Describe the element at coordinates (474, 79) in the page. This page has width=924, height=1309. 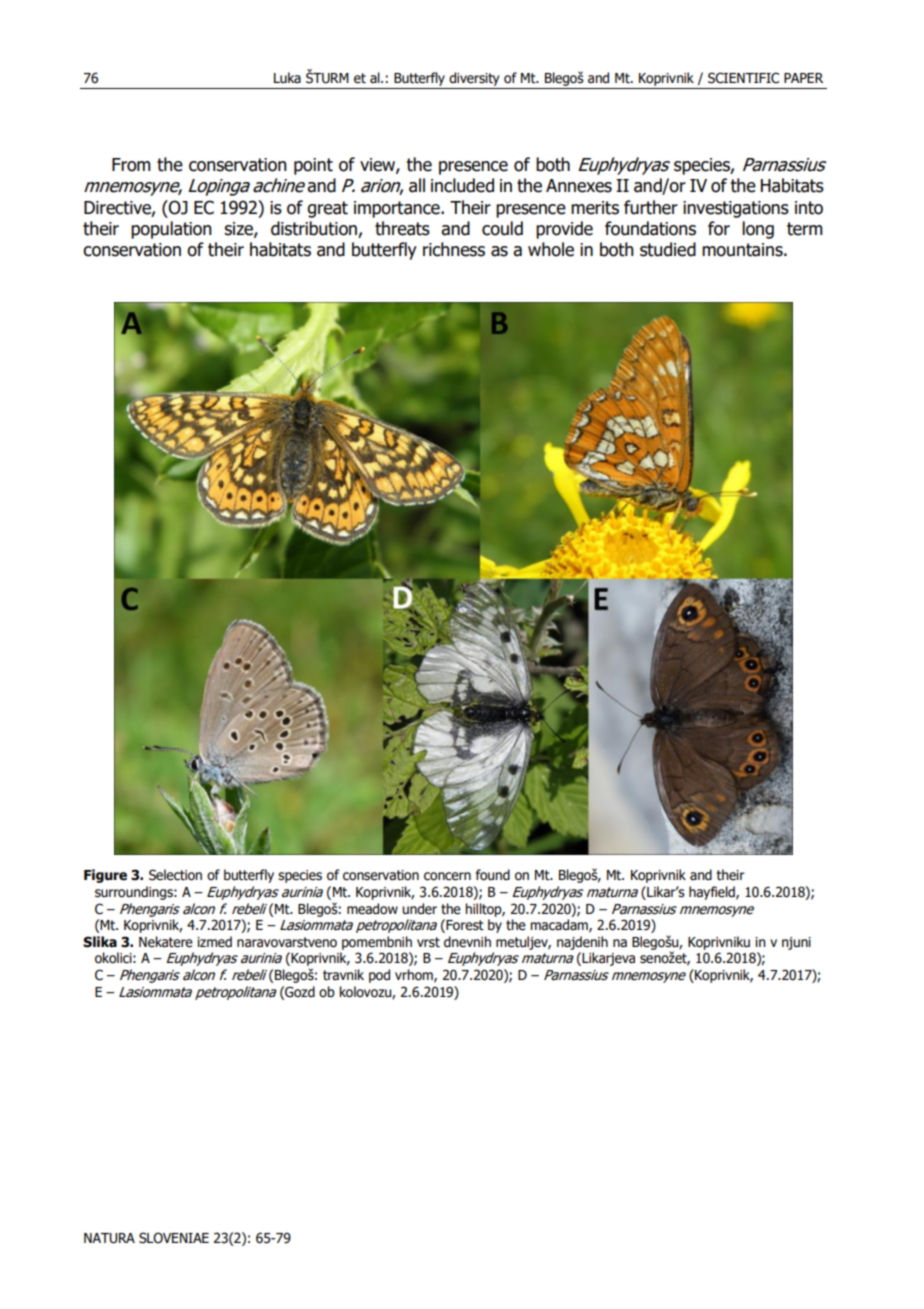
I see `diversity` at that location.
